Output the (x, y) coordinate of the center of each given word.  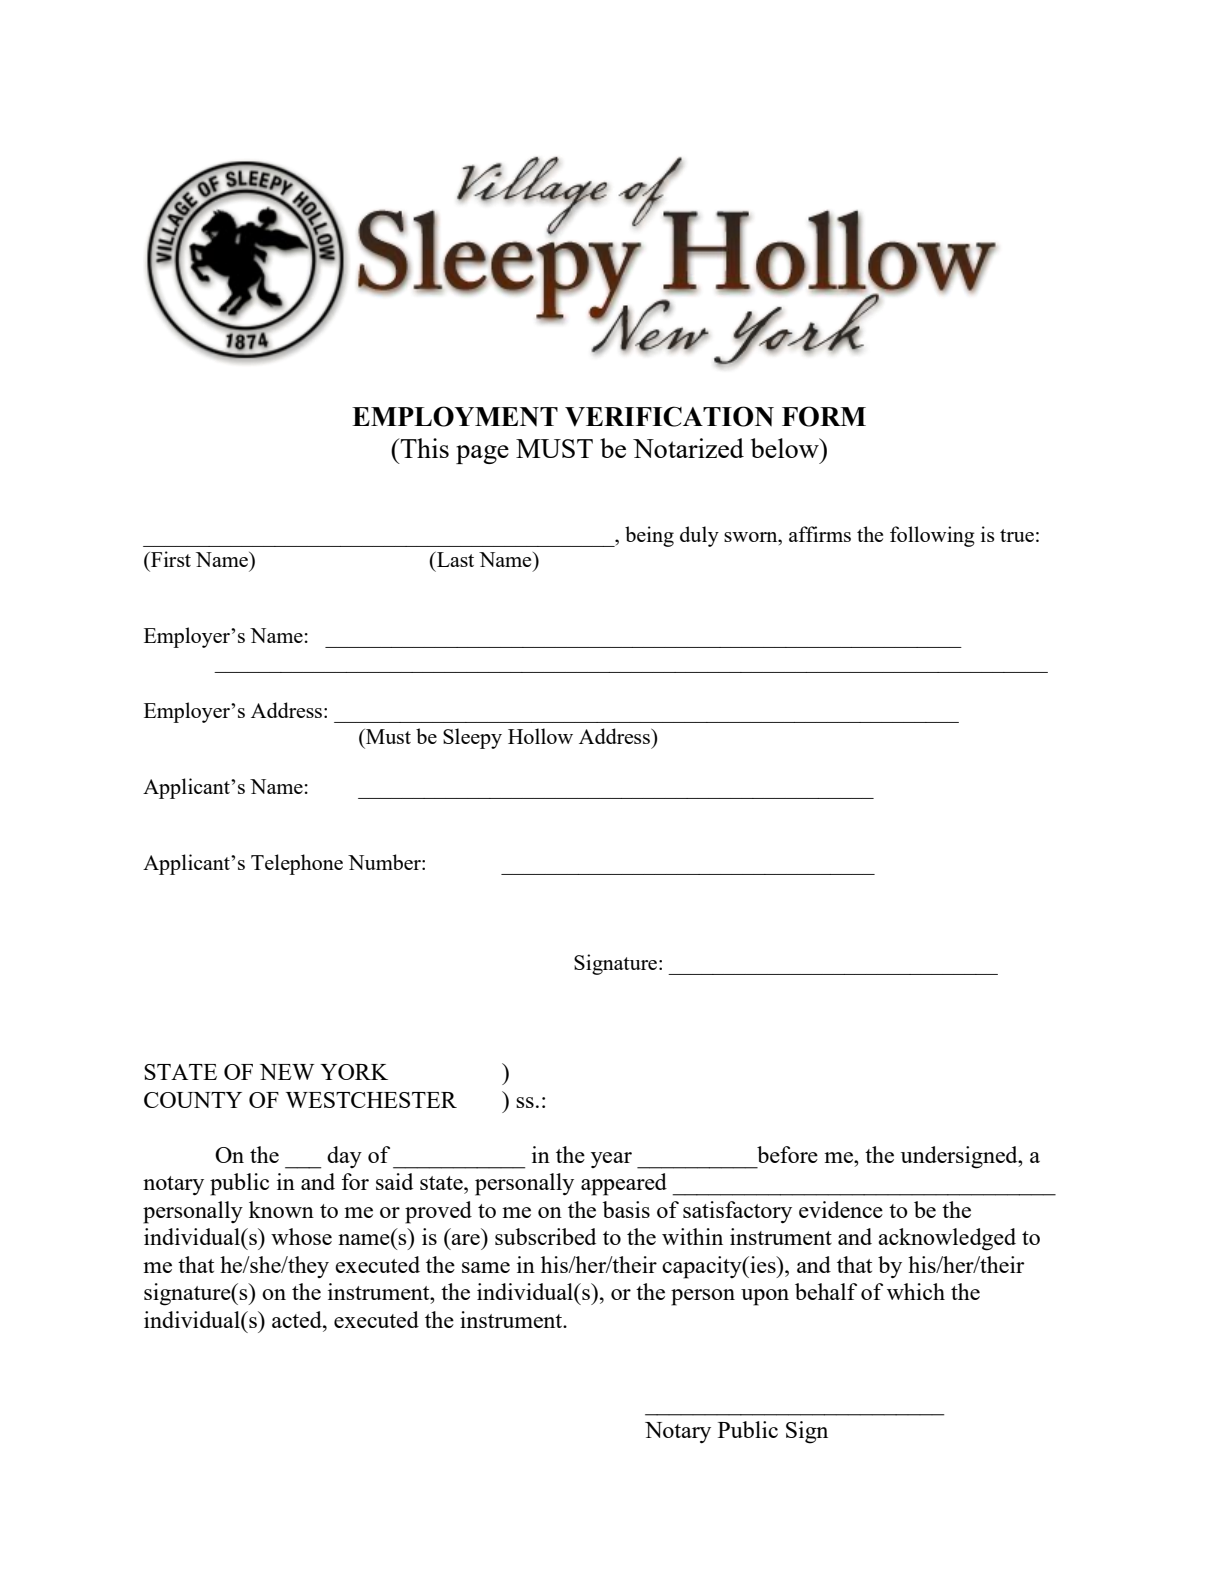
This (423, 448)
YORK (354, 1072)
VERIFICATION (669, 416)
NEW (287, 1072)
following (932, 536)
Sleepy (472, 738)
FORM (824, 416)
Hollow (540, 736)
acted (298, 1319)
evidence (841, 1209)
